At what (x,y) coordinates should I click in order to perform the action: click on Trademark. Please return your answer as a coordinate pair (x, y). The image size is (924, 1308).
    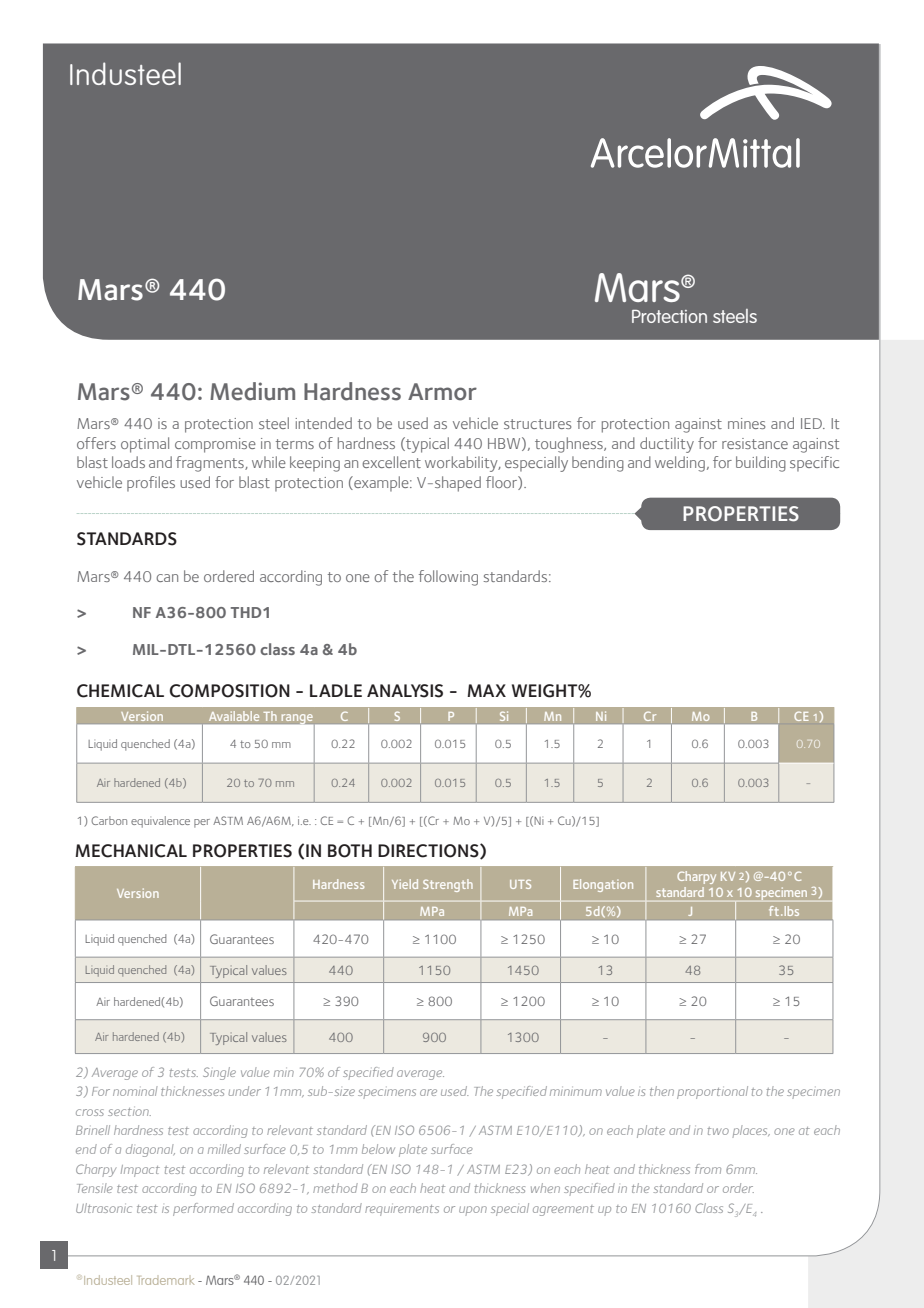
    Looking at the image, I should click on (166, 1280).
